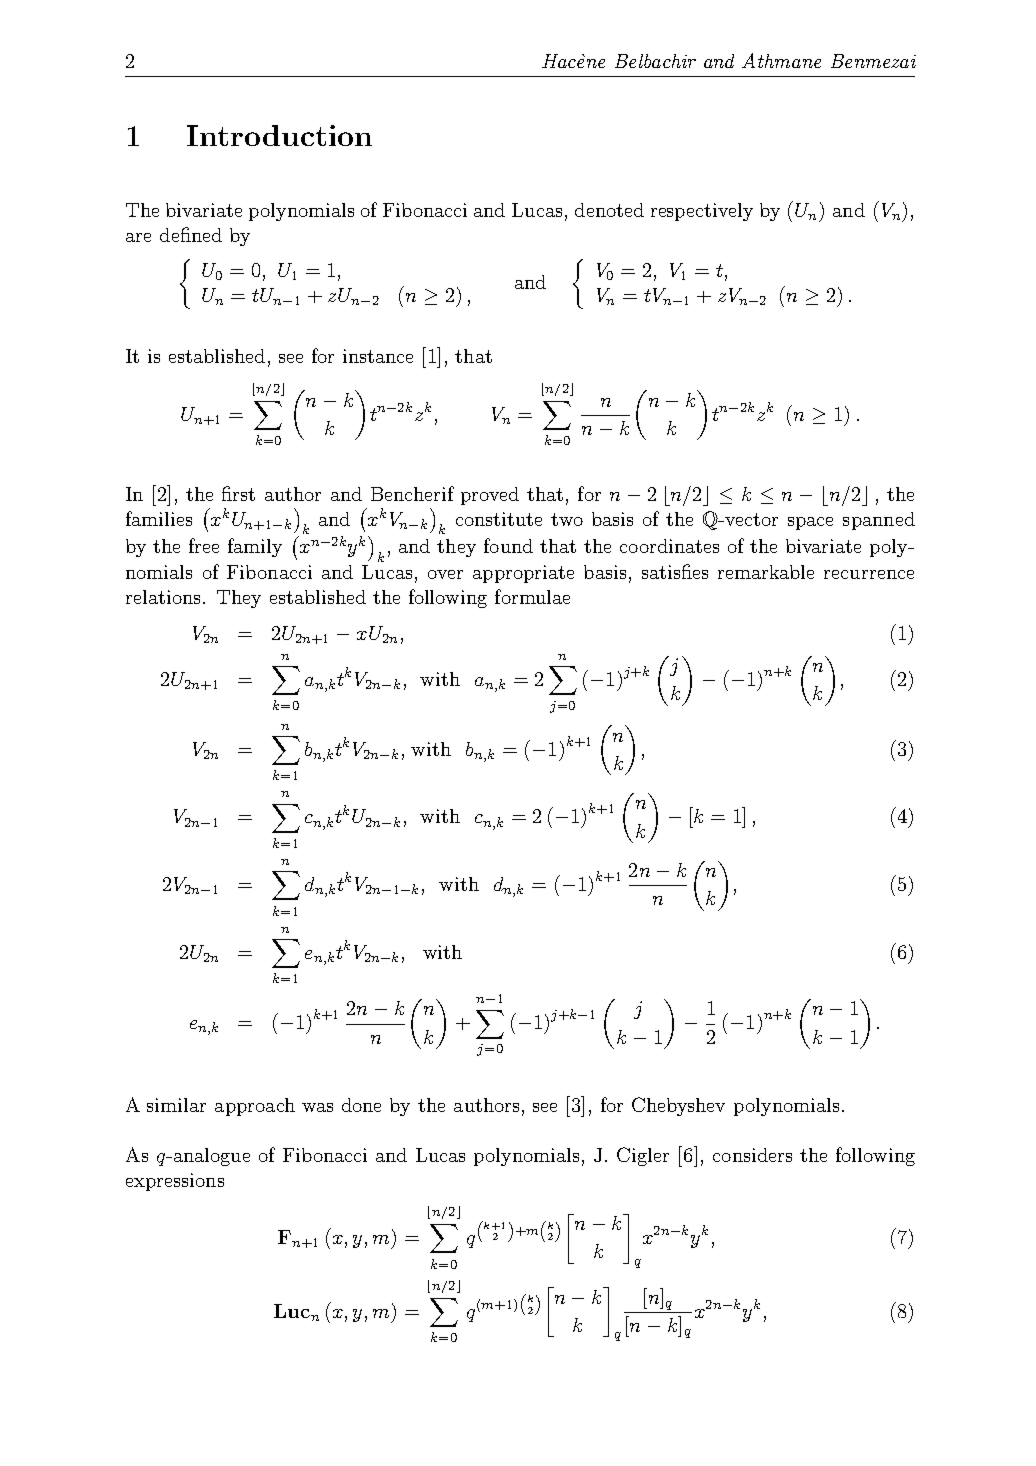 This screenshot has height=1466, width=1036. What do you see at coordinates (678, 1106) in the screenshot?
I see `Chebyshev` at bounding box center [678, 1106].
